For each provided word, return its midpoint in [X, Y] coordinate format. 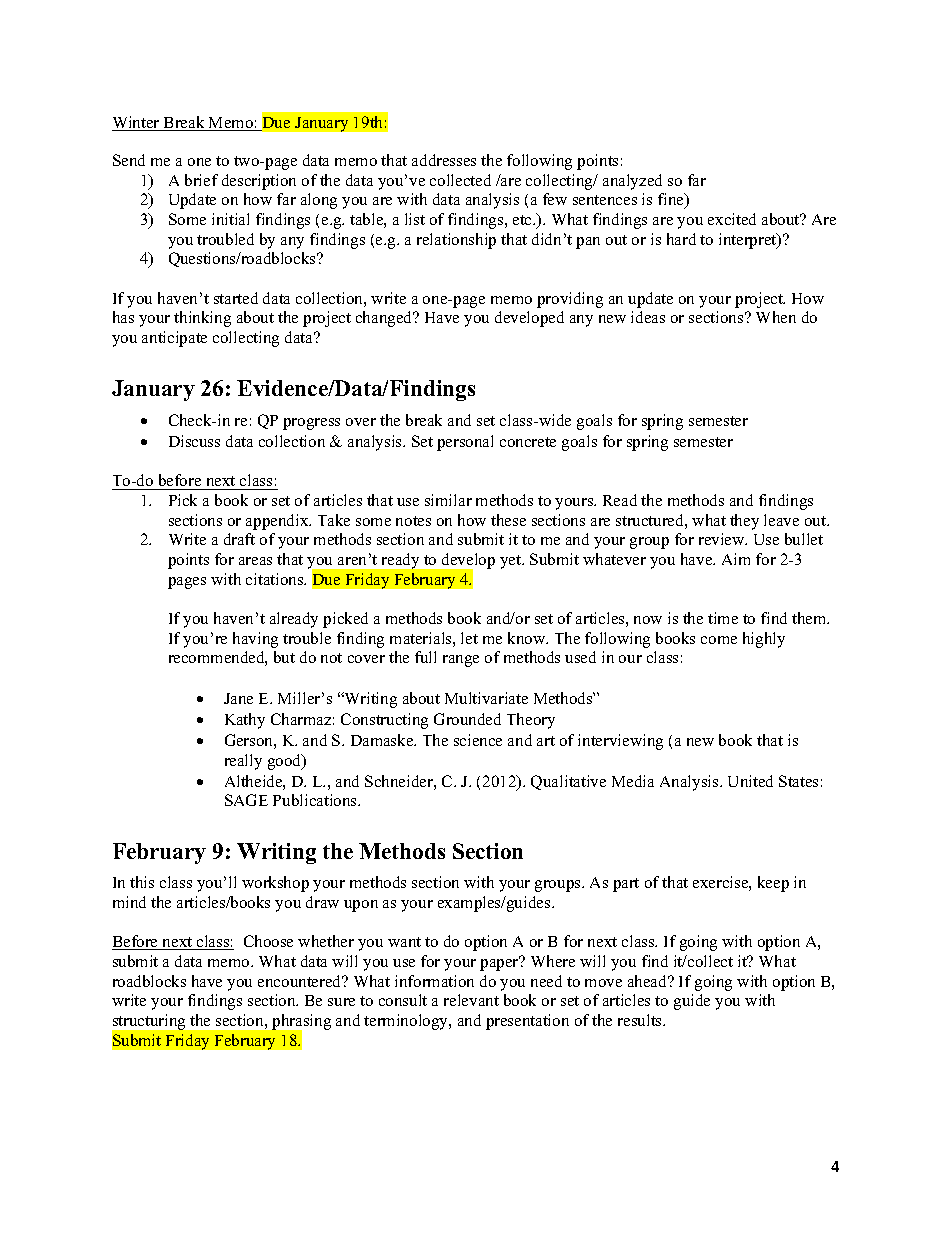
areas [255, 561]
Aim [736, 559]
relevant [471, 1000]
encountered [301, 981]
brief [201, 180]
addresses [444, 160]
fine [672, 200]
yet [512, 562]
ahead [649, 981]
